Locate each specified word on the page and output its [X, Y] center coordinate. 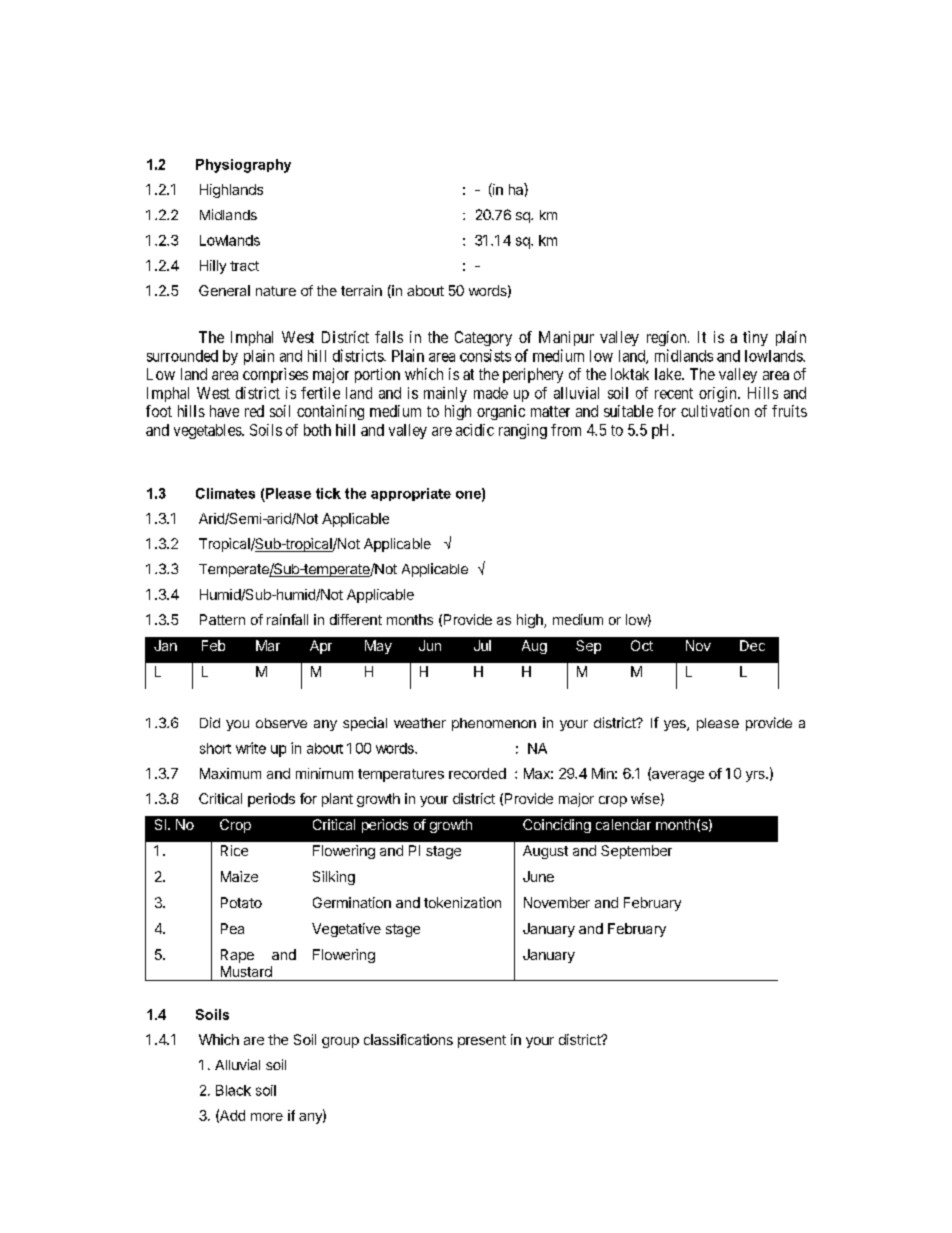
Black [233, 1090]
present [482, 1041]
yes [676, 725]
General [224, 290]
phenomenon [494, 724]
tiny [755, 338]
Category [483, 338]
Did [210, 722]
